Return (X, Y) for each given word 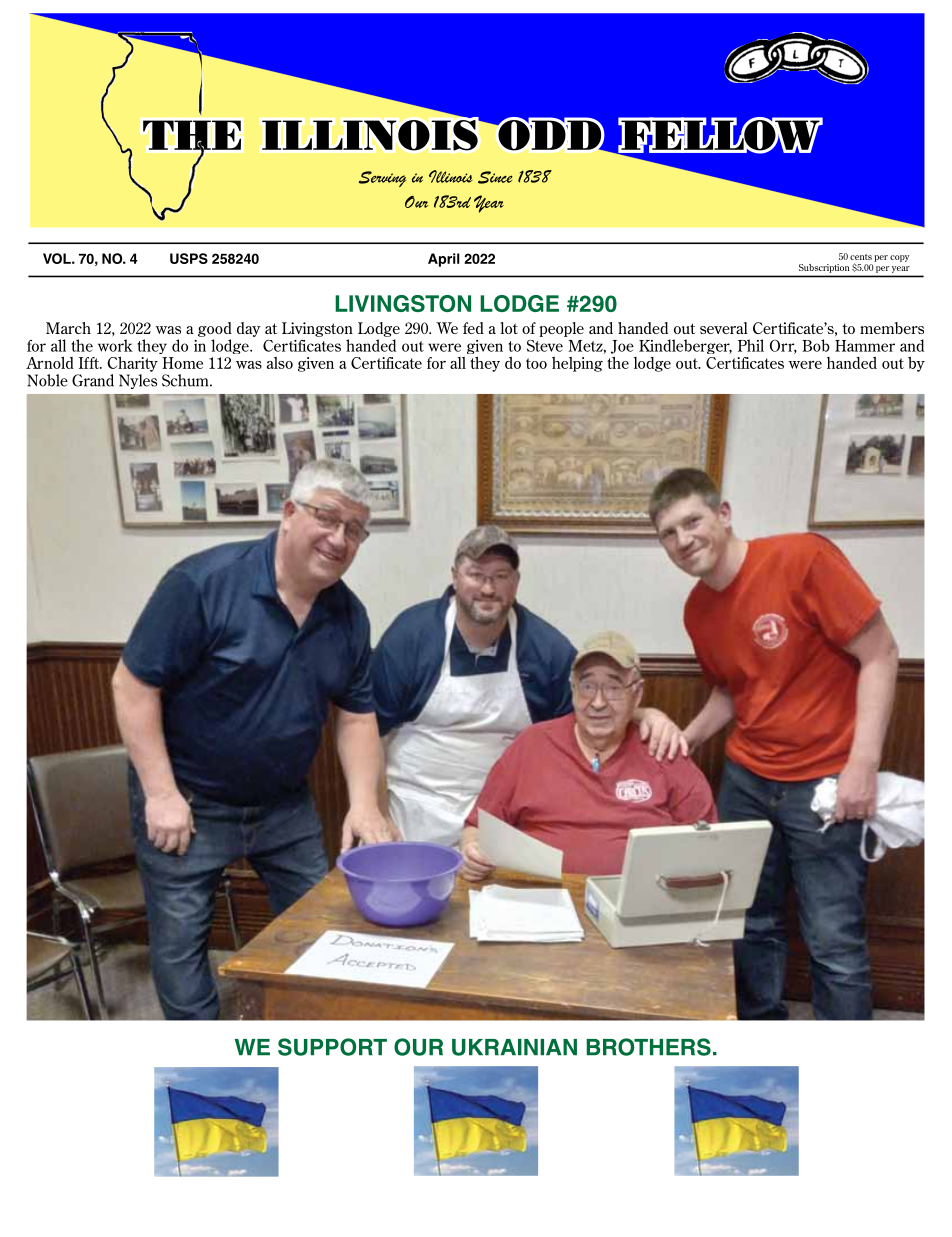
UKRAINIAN (514, 1047)
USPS (189, 258)
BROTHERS (648, 1047)
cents (861, 257)
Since (495, 177)
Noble (47, 380)
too (536, 363)
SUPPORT (332, 1047)
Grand (93, 380)
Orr (783, 347)
